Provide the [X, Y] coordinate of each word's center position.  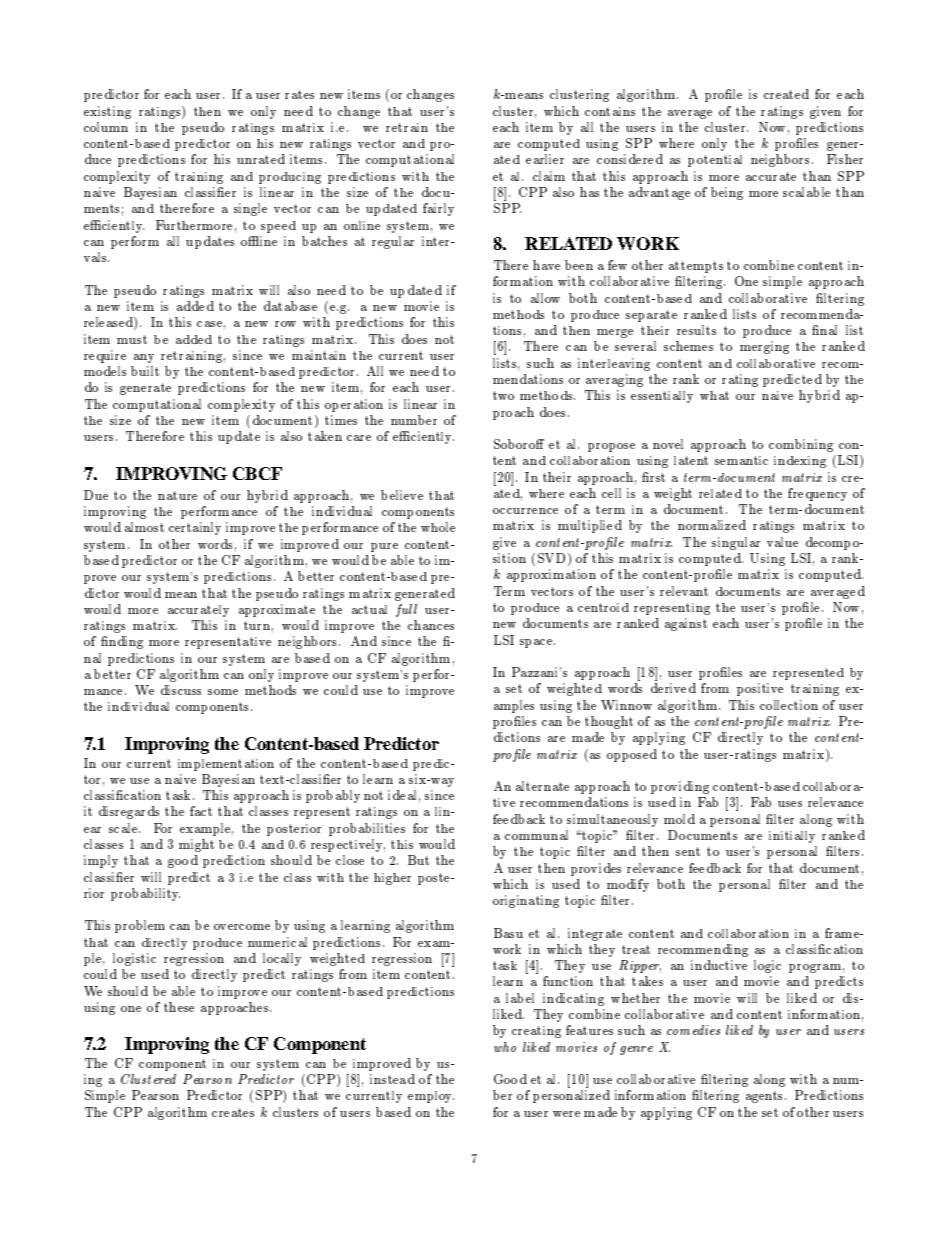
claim [549, 176]
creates [233, 1112]
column [106, 127]
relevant [684, 591]
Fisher [845, 159]
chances [431, 625]
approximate [277, 610]
